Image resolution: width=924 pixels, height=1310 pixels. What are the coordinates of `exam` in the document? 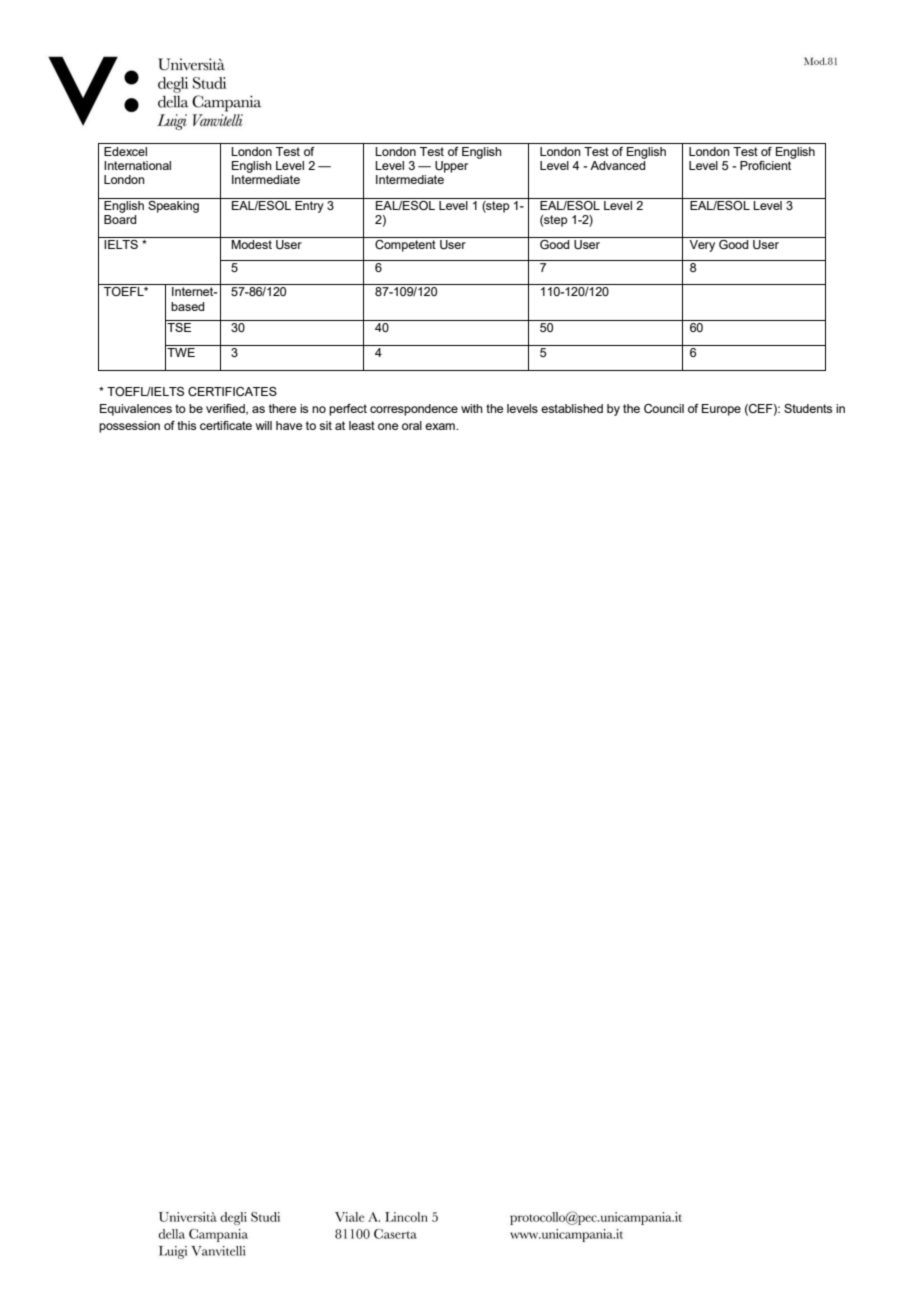 It's located at (441, 426).
